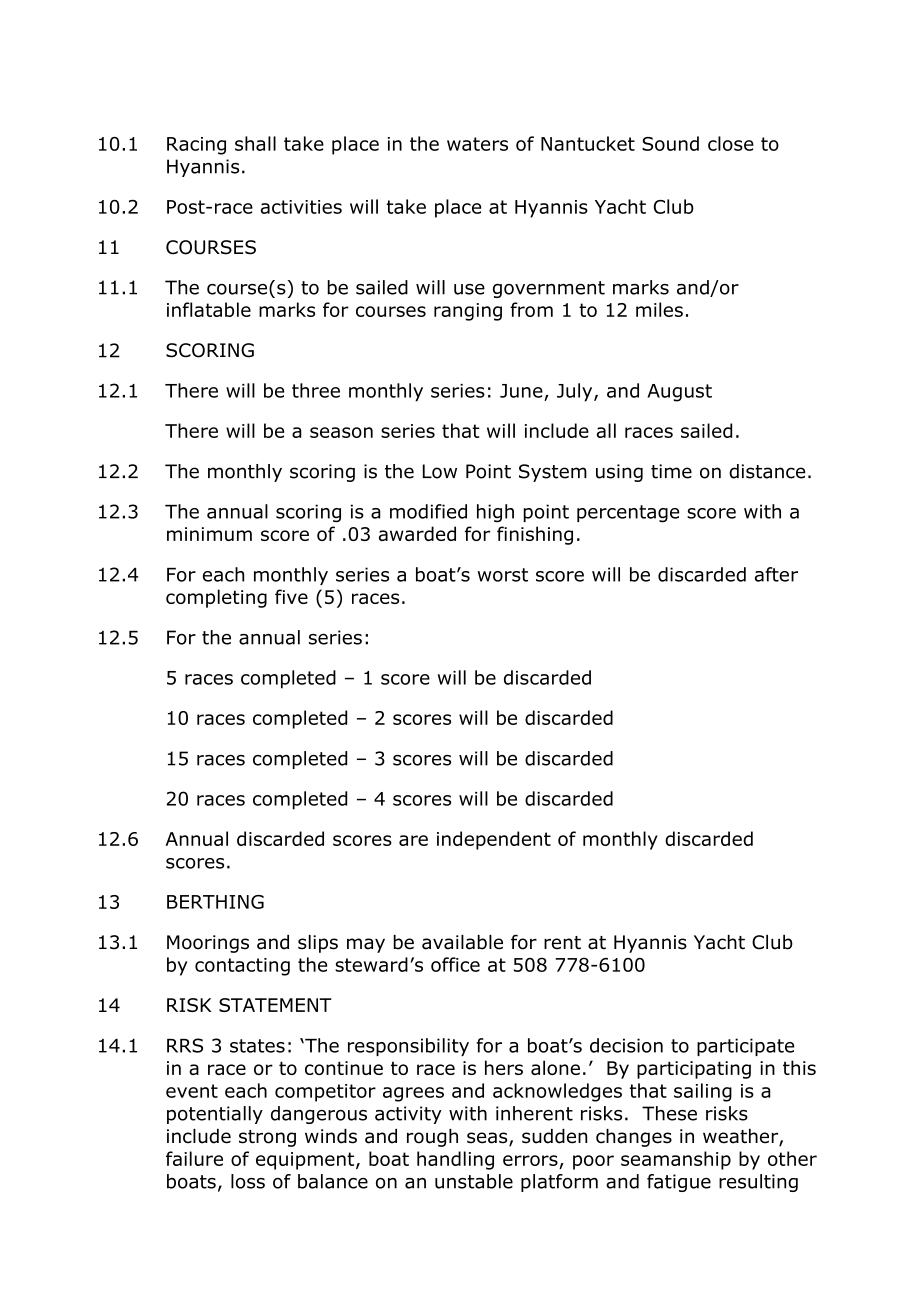  What do you see at coordinates (731, 143) in the document?
I see `close` at bounding box center [731, 143].
